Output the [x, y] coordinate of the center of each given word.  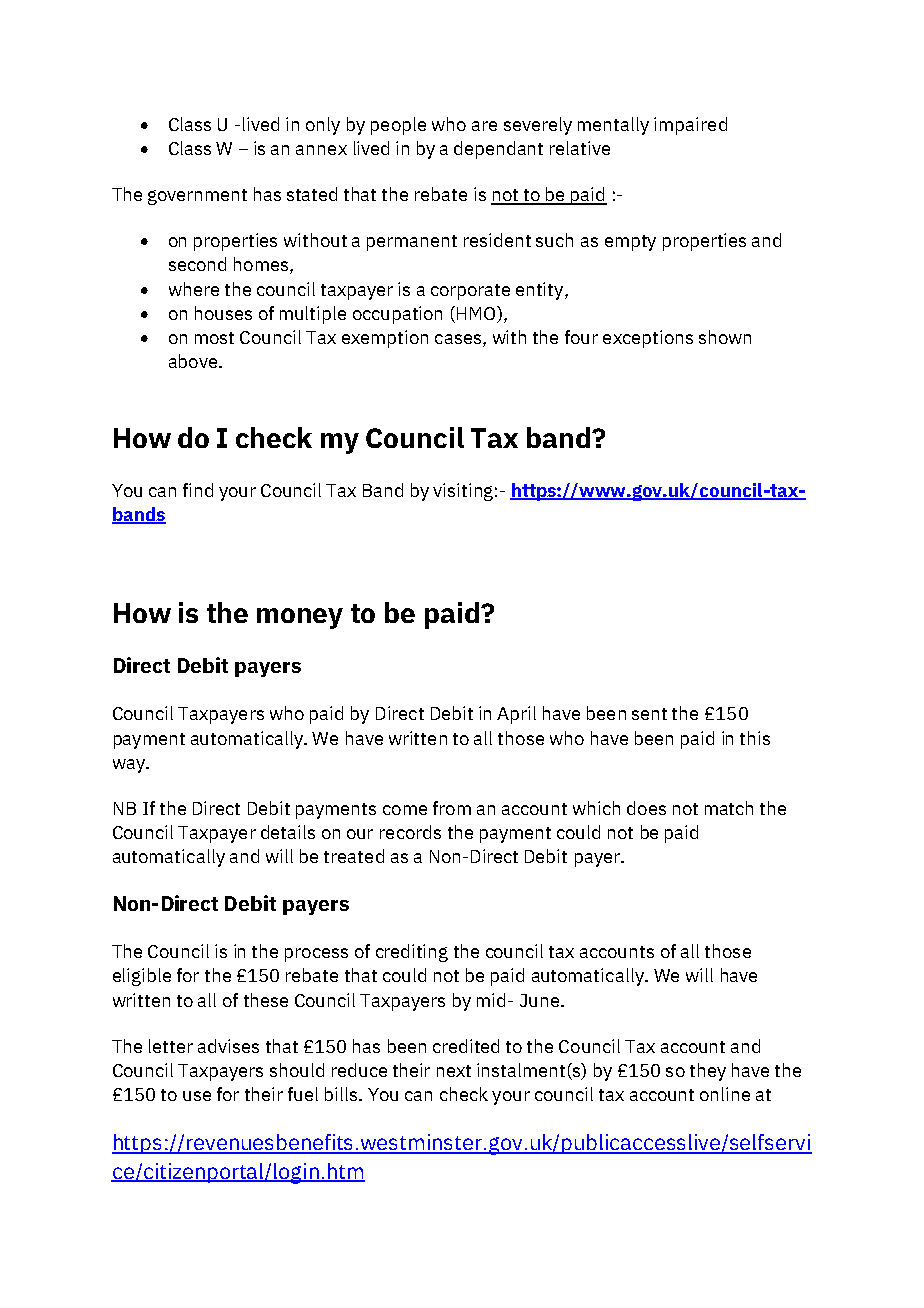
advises [228, 1046]
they [708, 1072]
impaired [690, 126]
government [197, 197]
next [454, 1071]
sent [649, 714]
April [516, 715]
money [300, 618]
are [484, 126]
